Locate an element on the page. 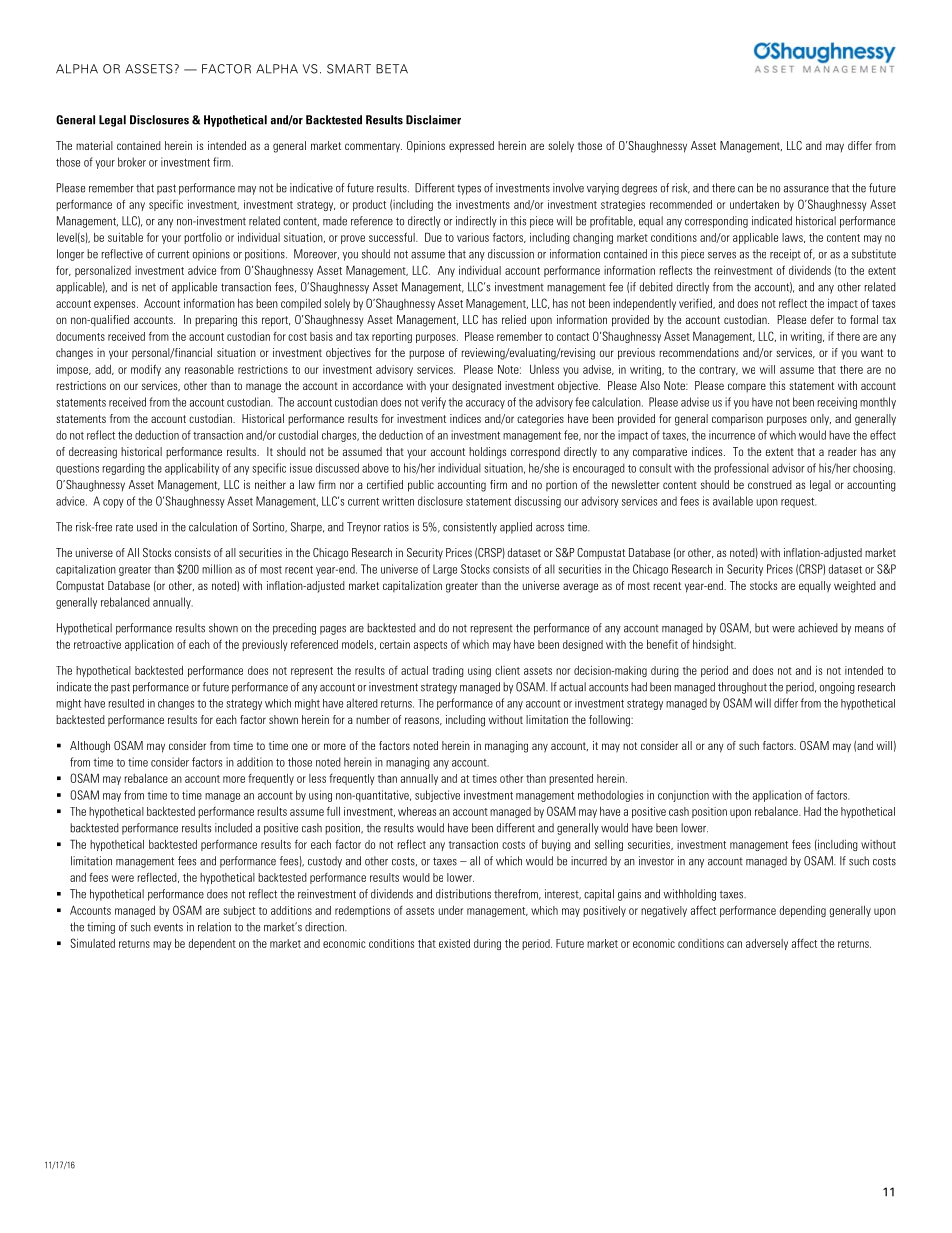 This page has height=1233, width=952. request is located at coordinates (798, 503).
